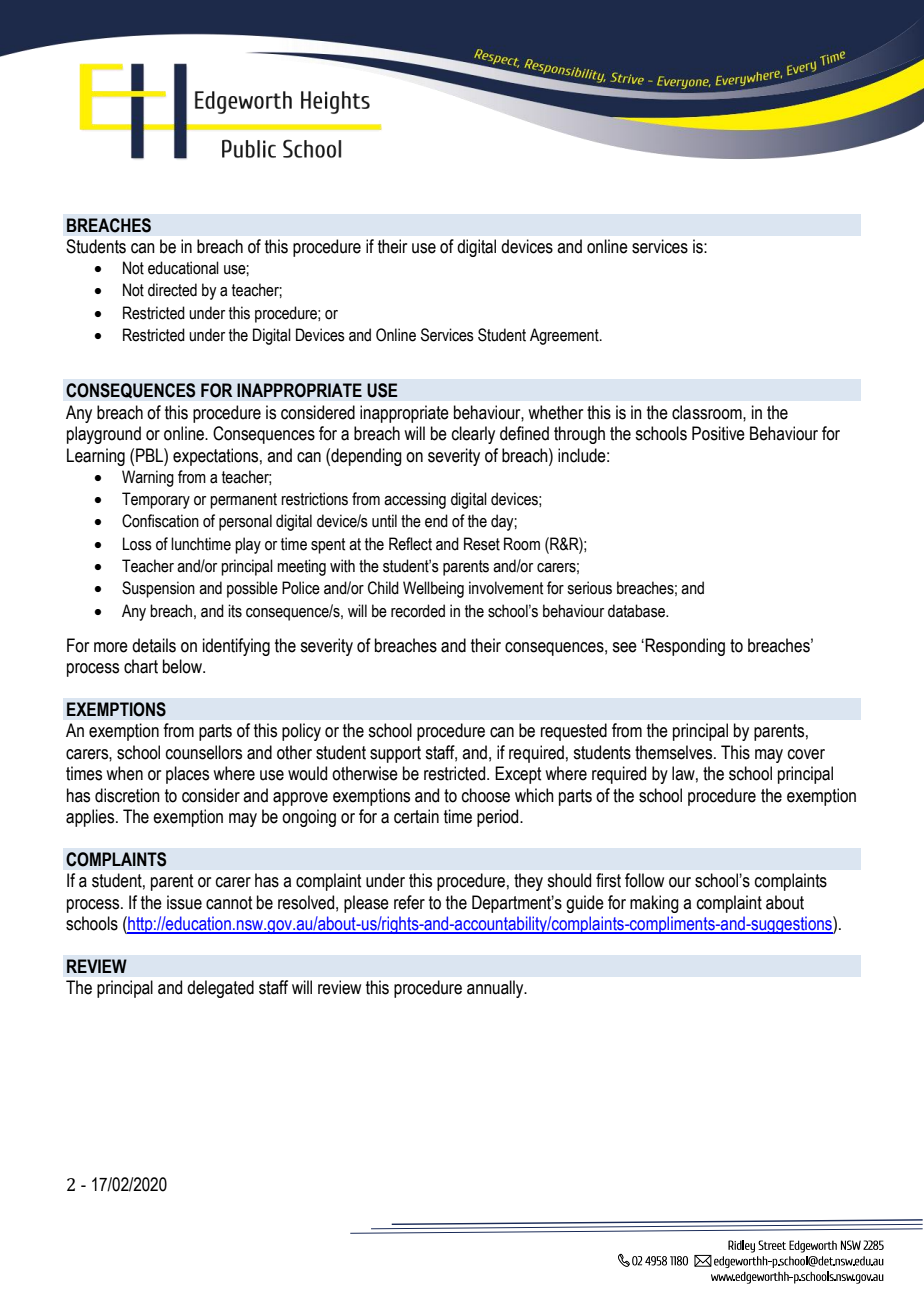 This screenshot has height=1307, width=924. Describe the element at coordinates (675, 752) in the screenshot. I see `themselves` at that location.
